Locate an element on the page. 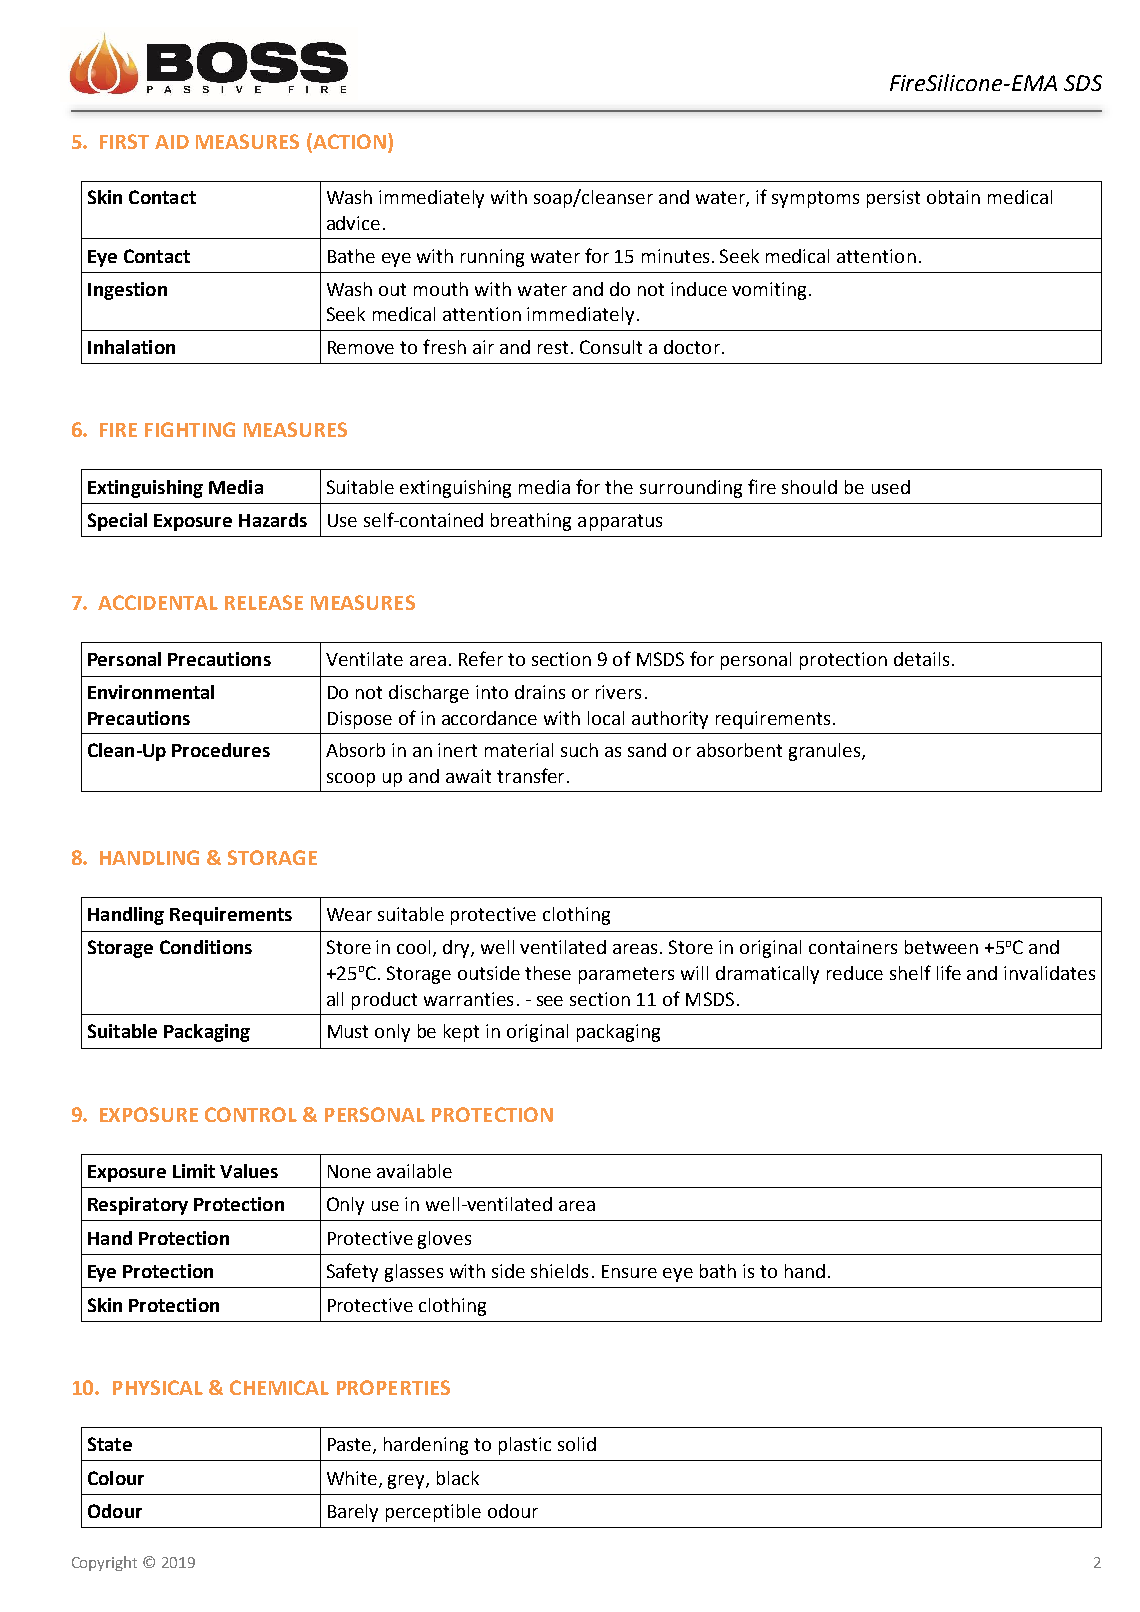 This page has height=1612, width=1140. obtain is located at coordinates (953, 197).
